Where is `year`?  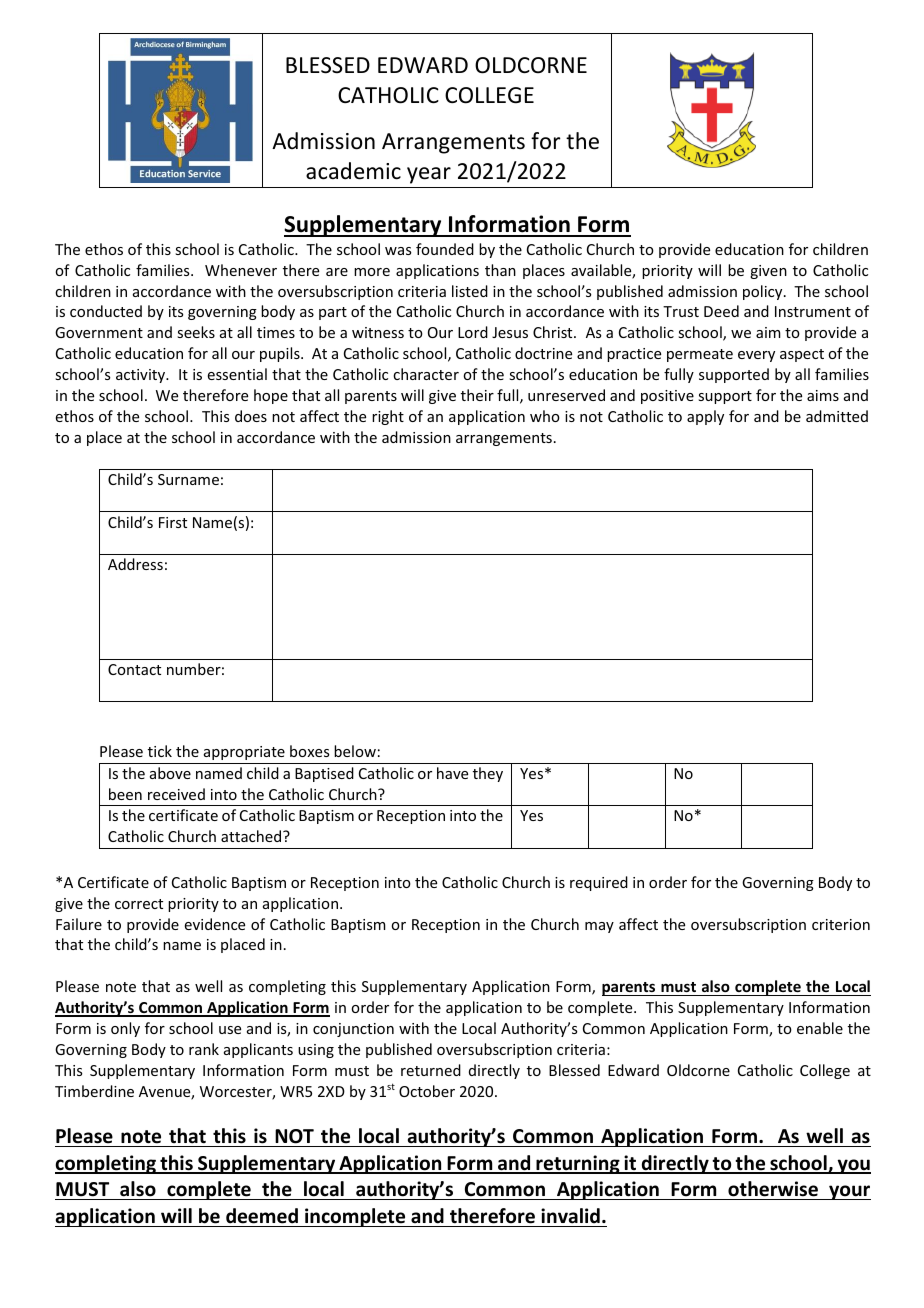 year is located at coordinates (429, 175).
